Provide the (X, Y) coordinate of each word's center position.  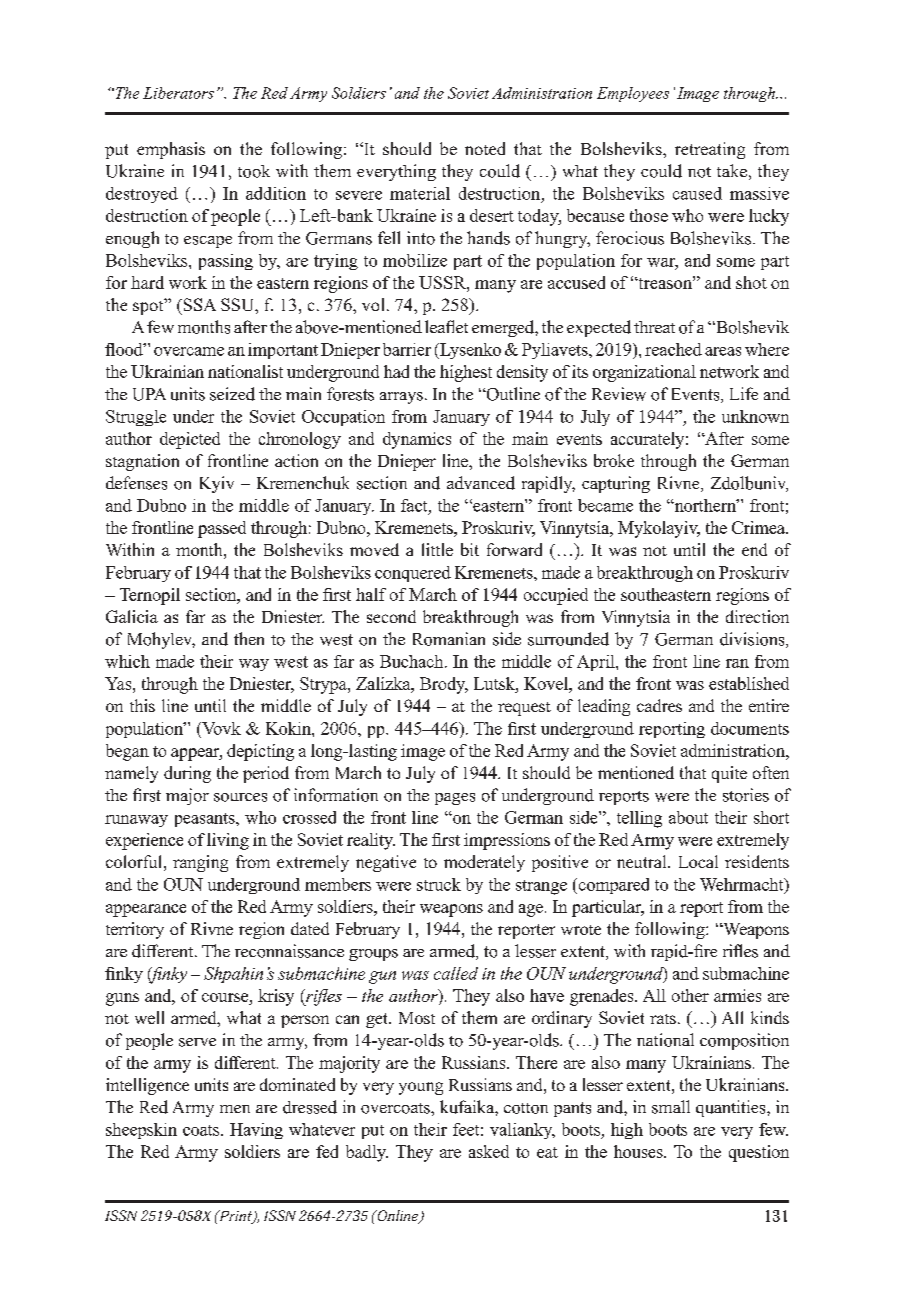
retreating (710, 150)
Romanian (449, 639)
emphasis (171, 150)
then (249, 638)
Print (235, 1217)
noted (485, 148)
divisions (753, 640)
